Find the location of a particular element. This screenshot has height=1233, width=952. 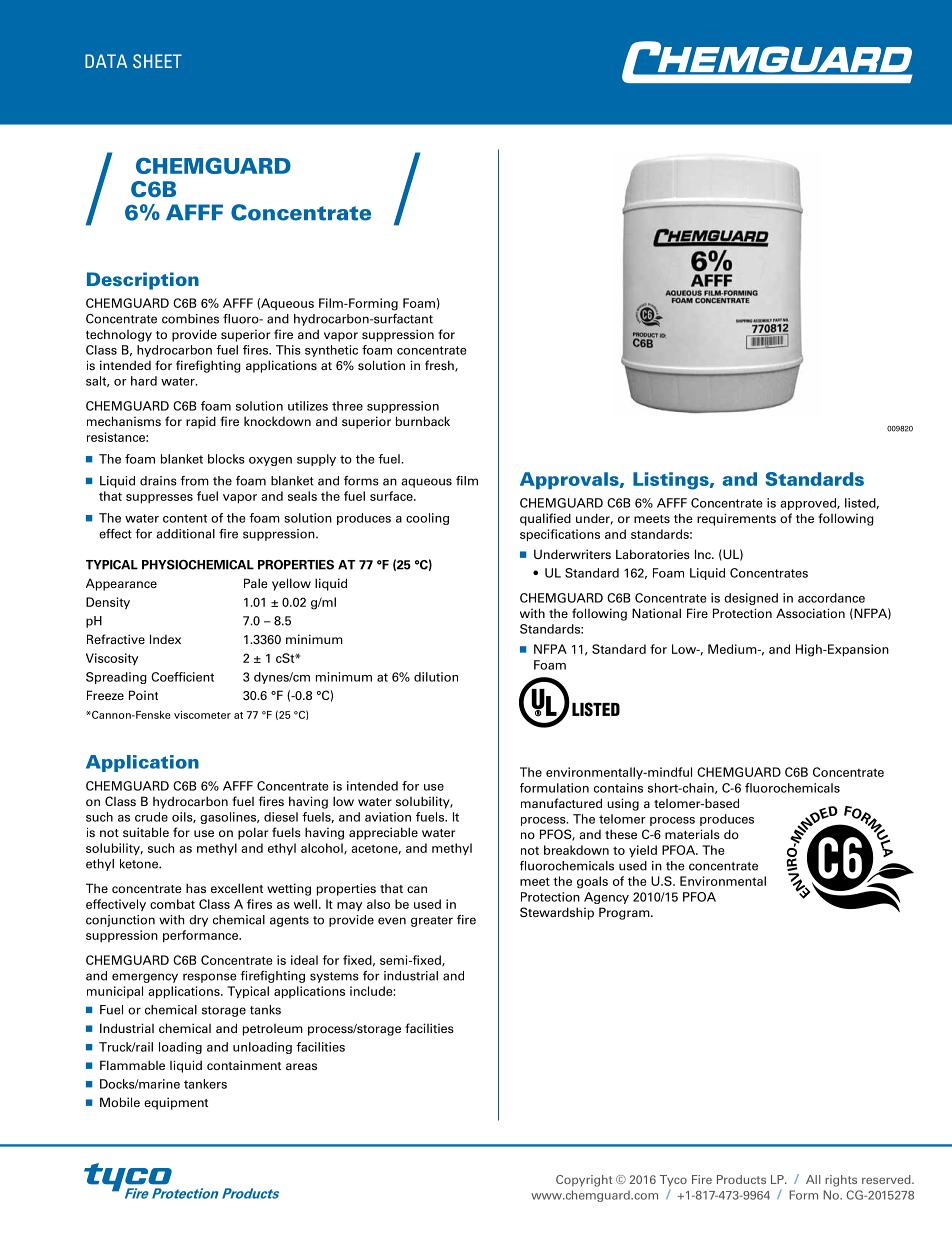

approved is located at coordinates (809, 504).
